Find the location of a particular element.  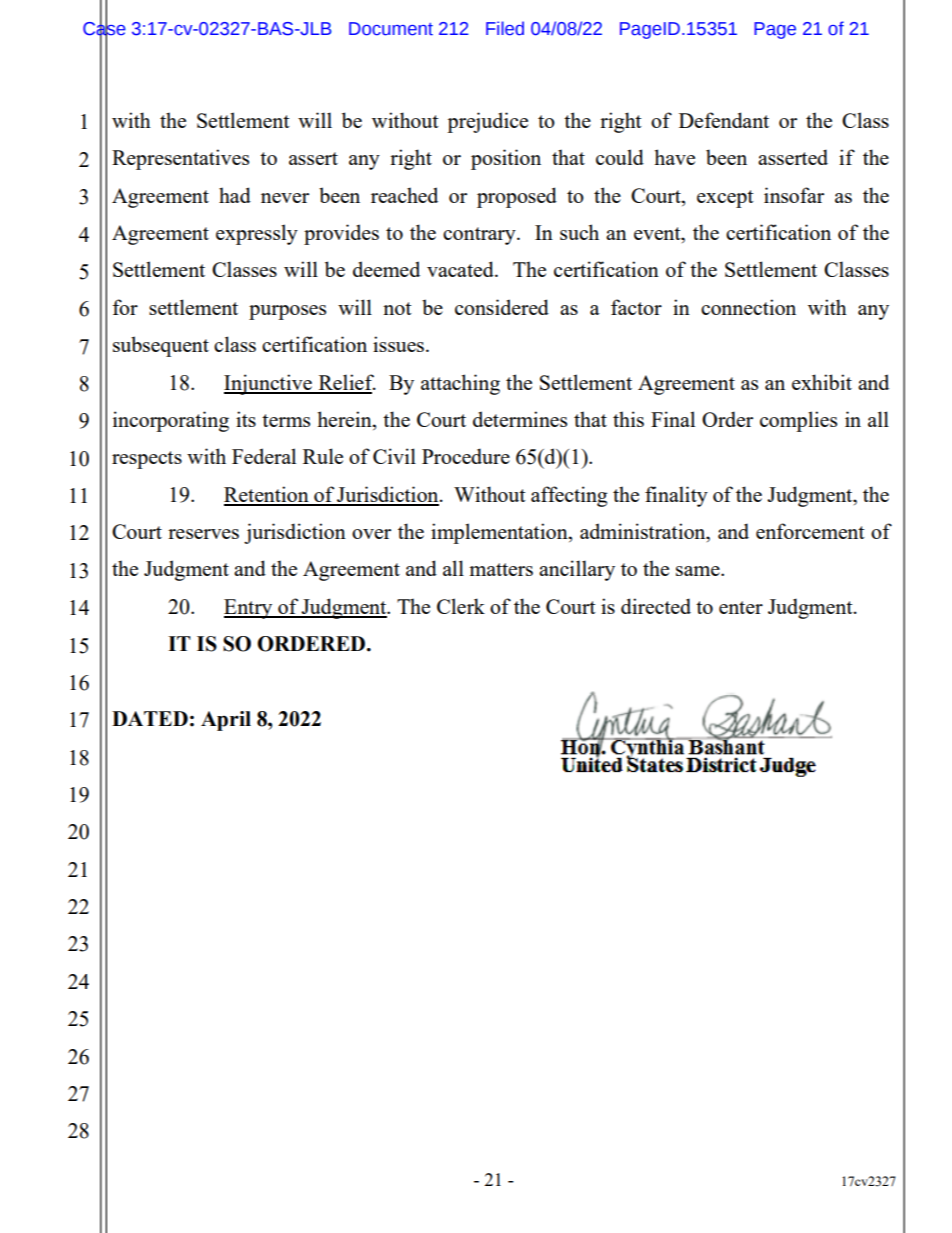

Case is located at coordinates (104, 28).
